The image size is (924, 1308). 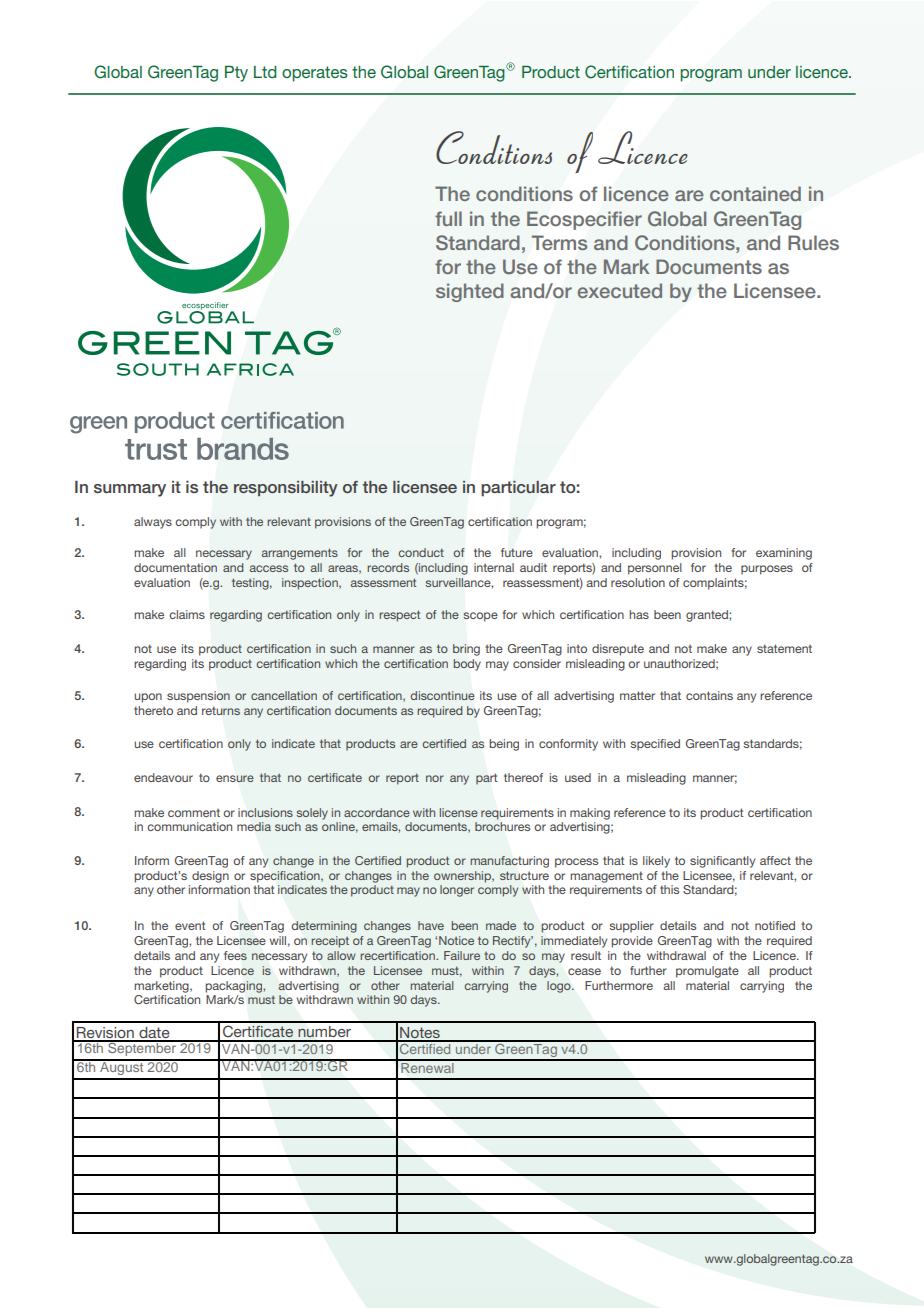 What do you see at coordinates (198, 697) in the page?
I see `suspension` at bounding box center [198, 697].
